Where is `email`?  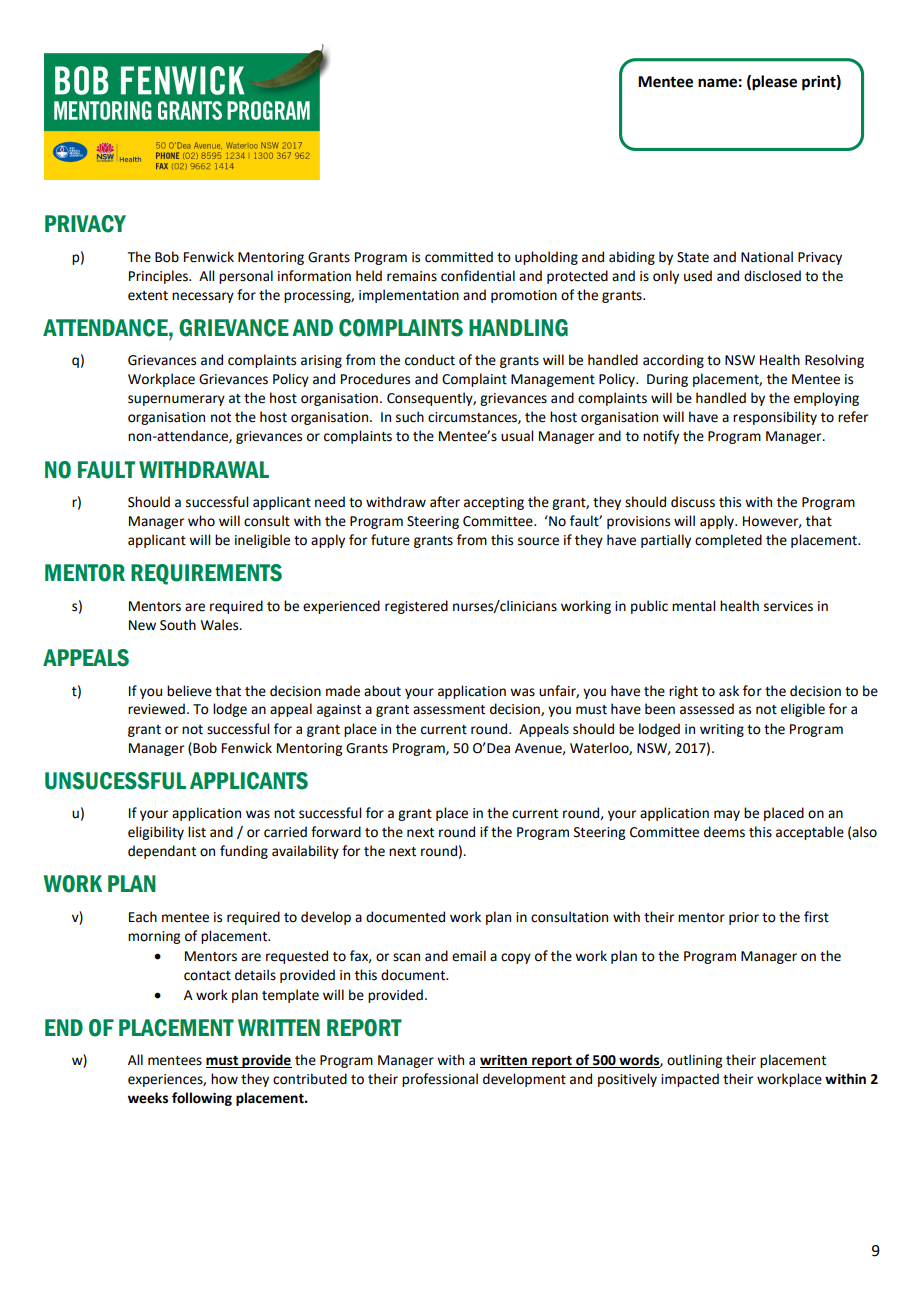
email is located at coordinates (469, 956).
